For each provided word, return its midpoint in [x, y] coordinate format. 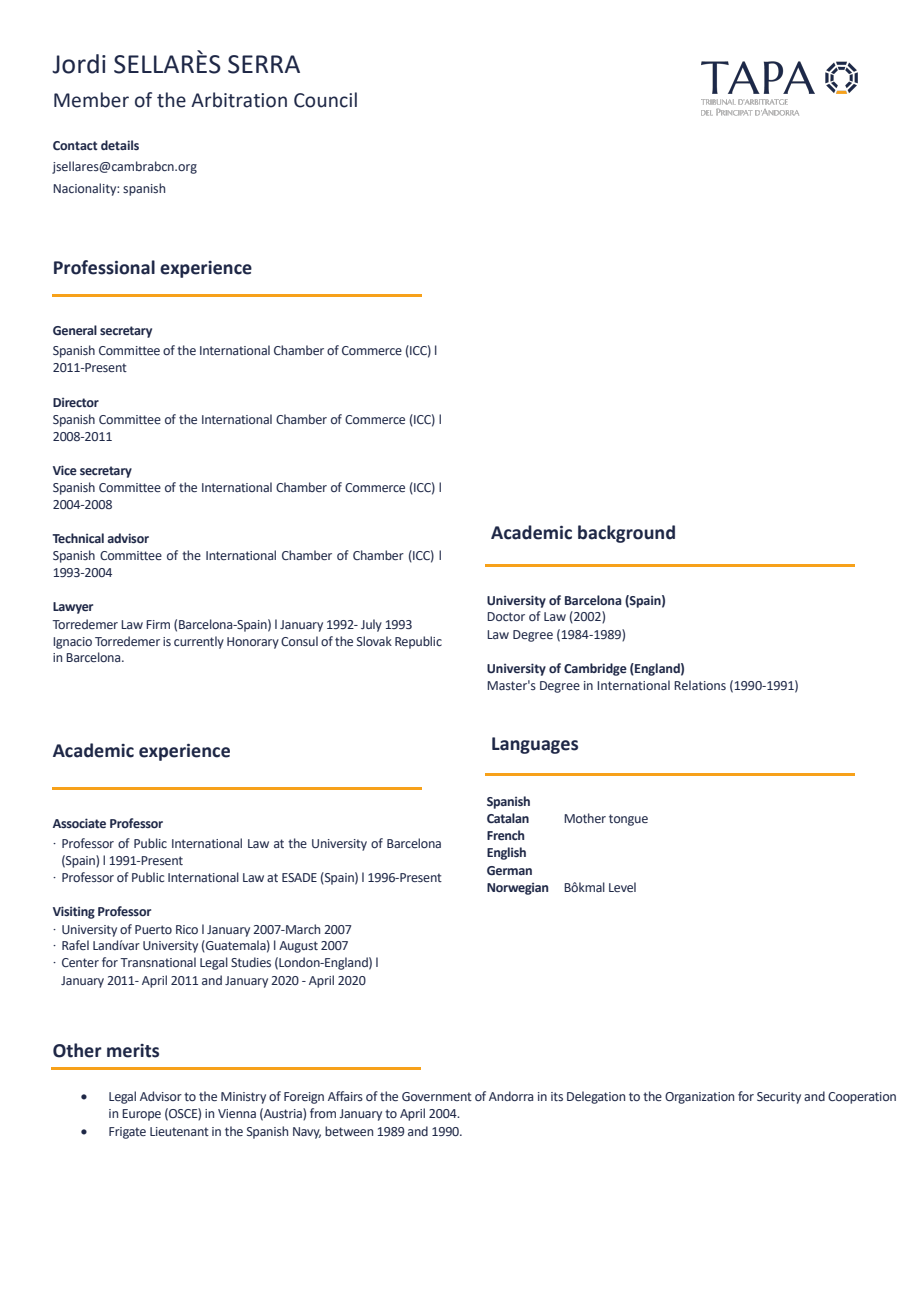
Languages [535, 745]
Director [76, 402]
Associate [79, 823]
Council [325, 100]
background [626, 534]
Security [779, 1098]
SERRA [264, 64]
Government [437, 1096]
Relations [700, 685]
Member [91, 100]
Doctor [506, 616]
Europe [141, 1115]
